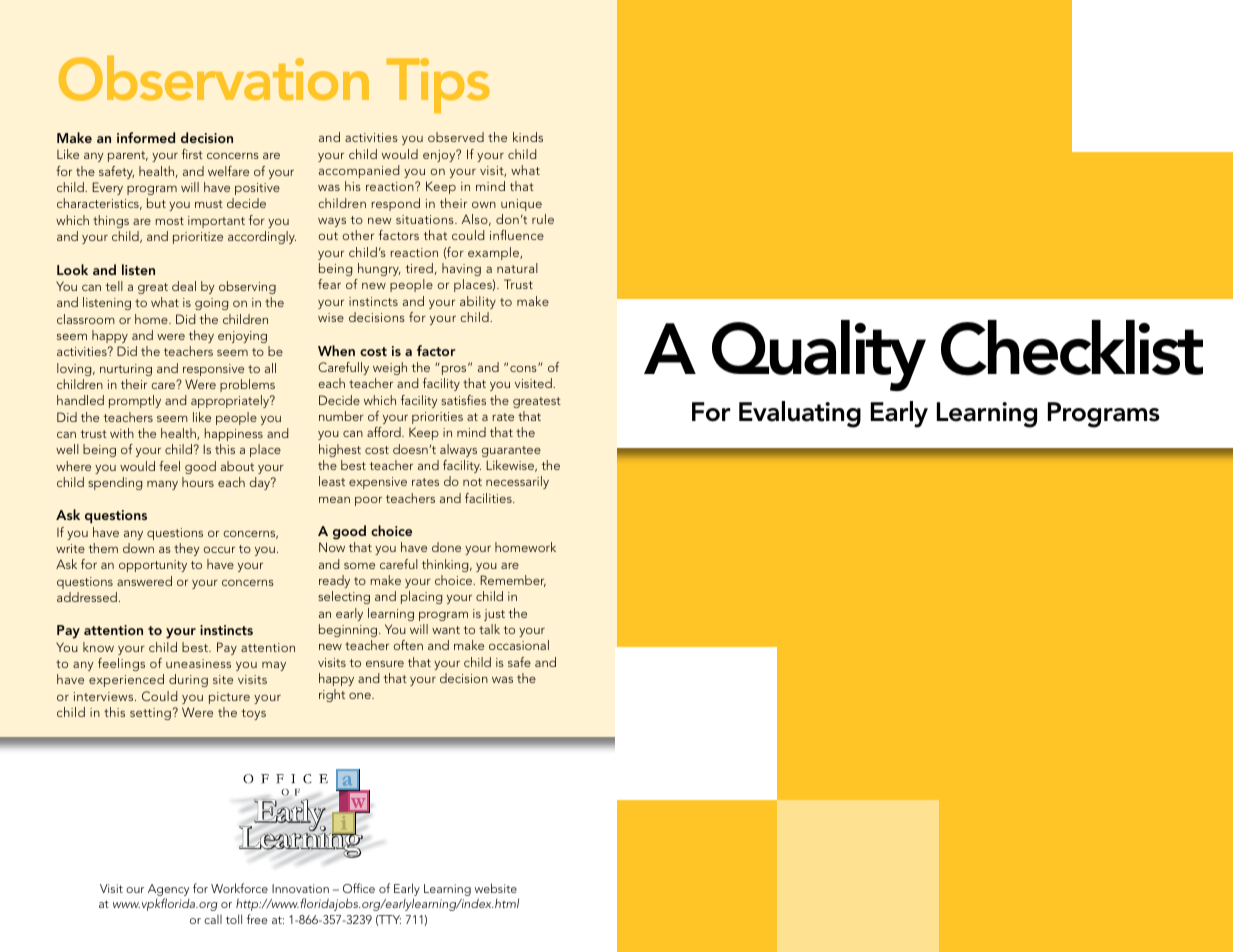  Describe the element at coordinates (1072, 348) in the screenshot. I see `Checklist` at that location.
